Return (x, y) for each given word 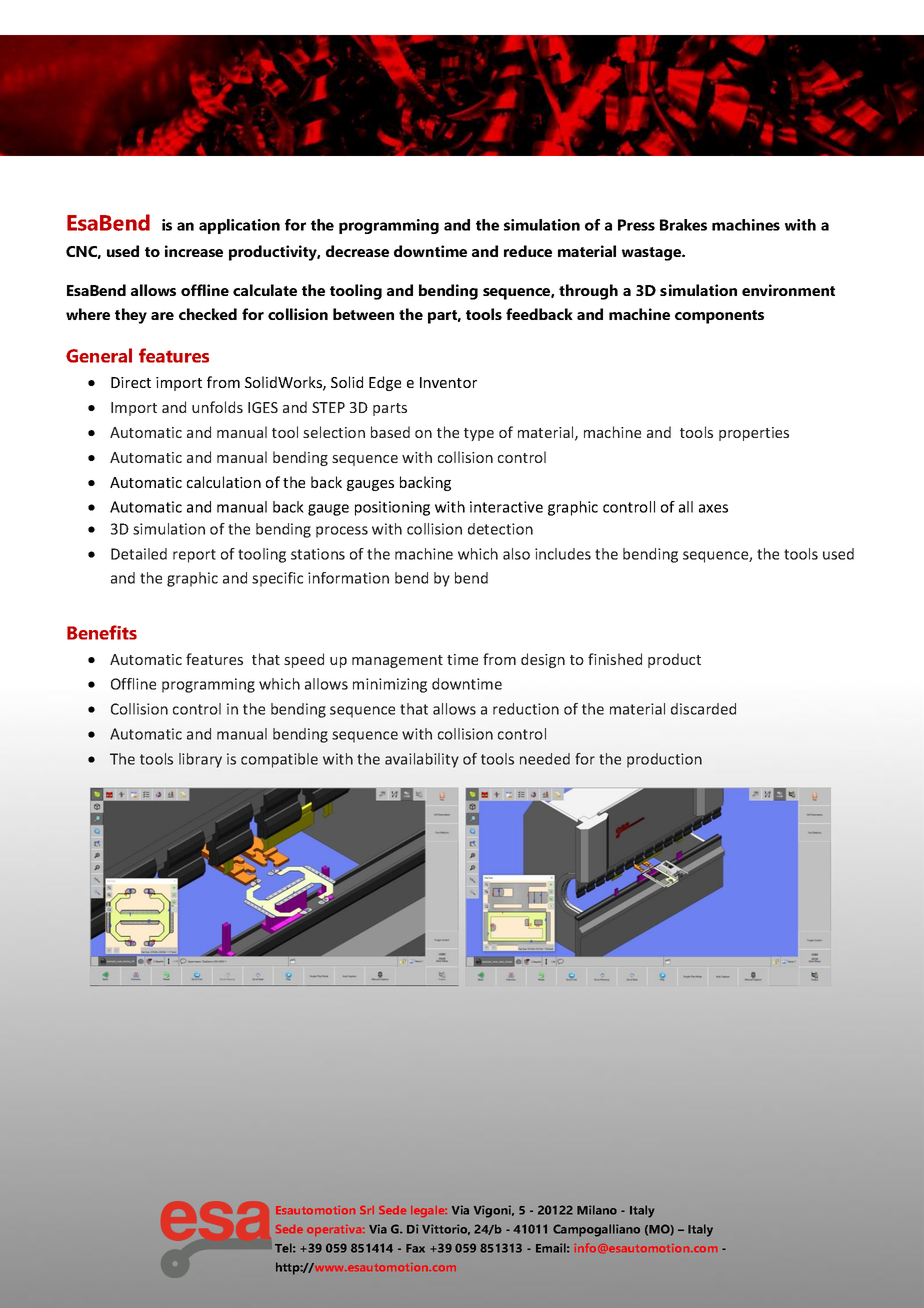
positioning (392, 508)
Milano (597, 1210)
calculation (224, 482)
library (200, 760)
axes (713, 508)
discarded (703, 709)
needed (545, 759)
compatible (279, 760)
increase (194, 251)
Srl (367, 1210)
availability (422, 760)
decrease (357, 251)
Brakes (683, 225)
